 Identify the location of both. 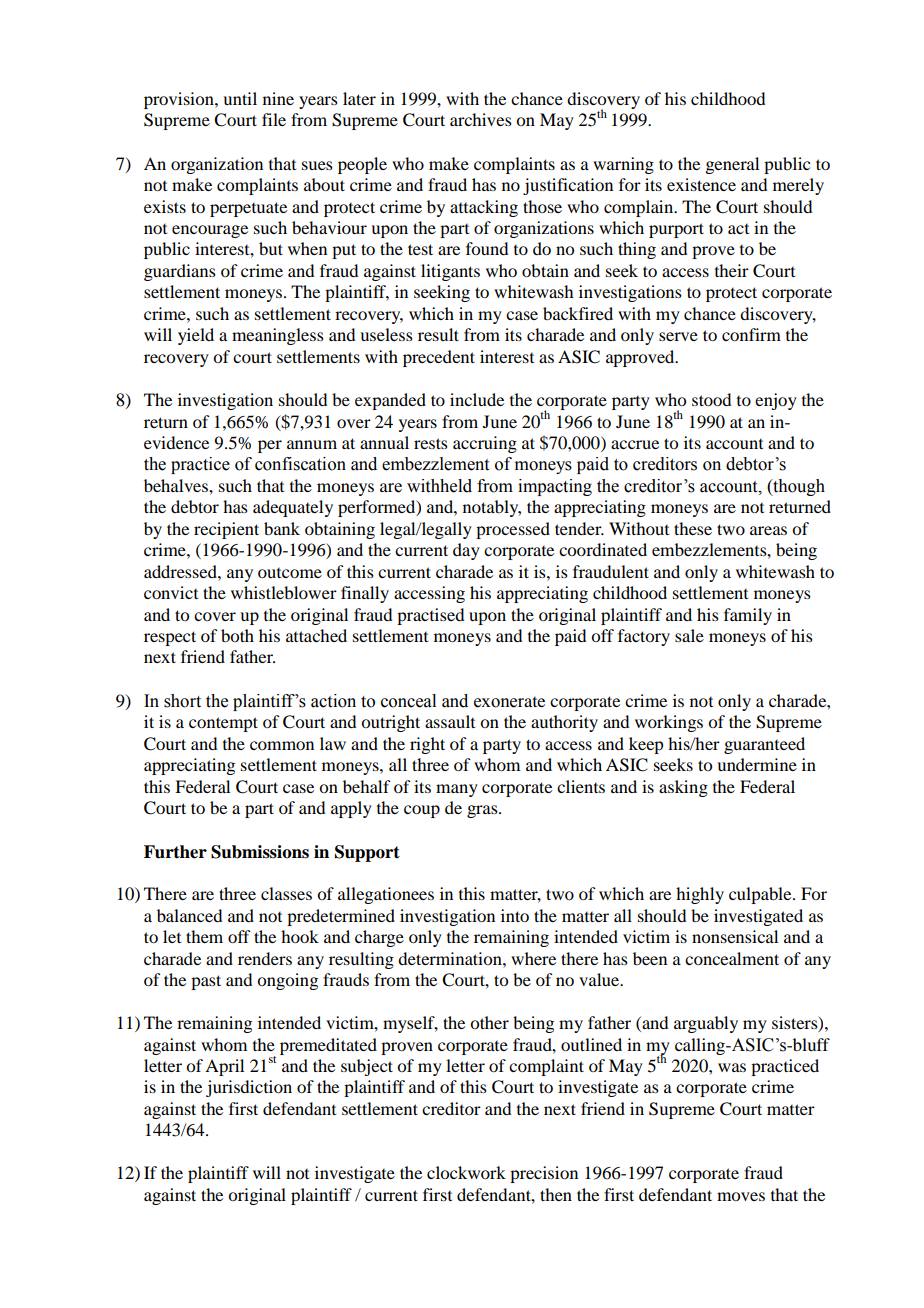
(237, 635).
